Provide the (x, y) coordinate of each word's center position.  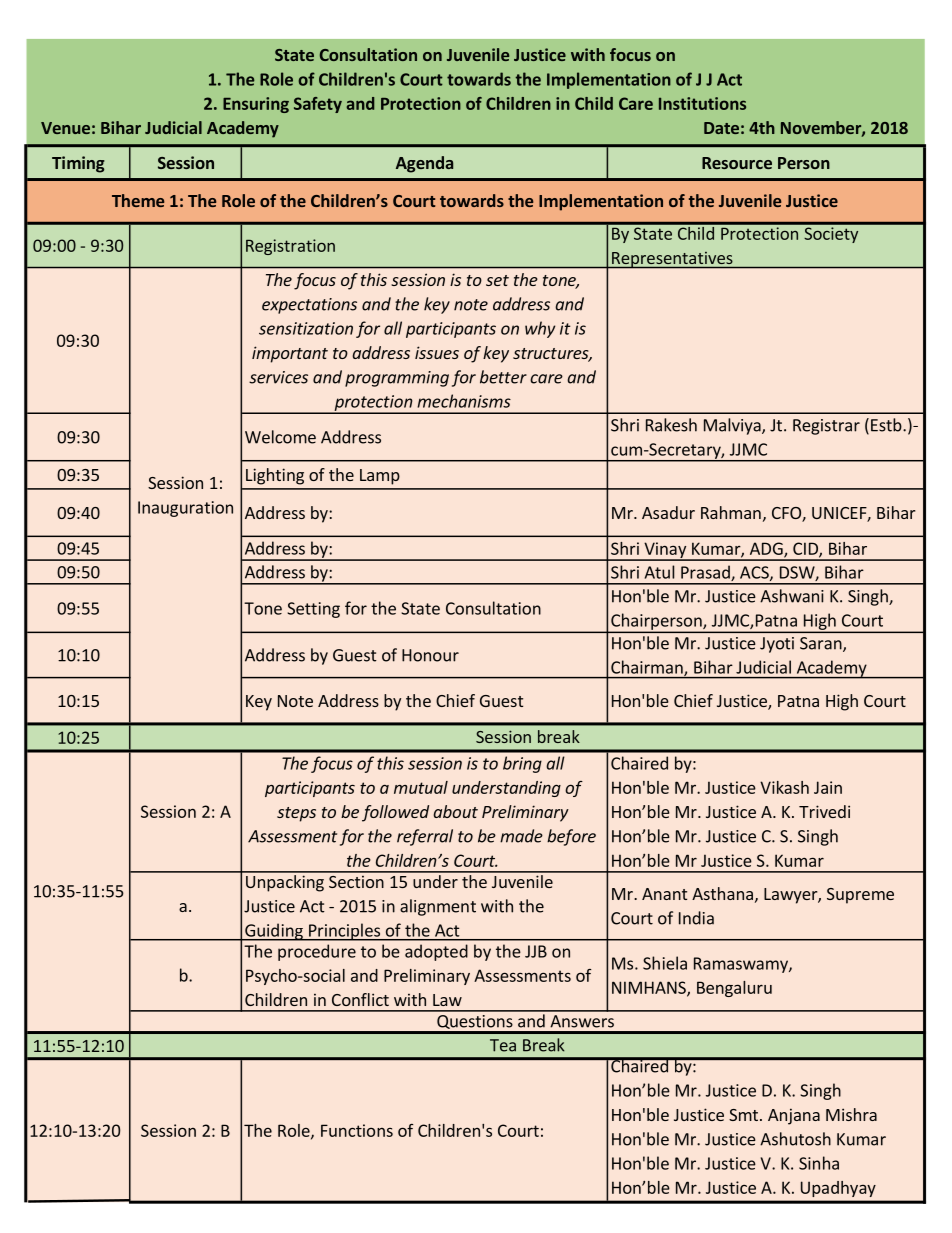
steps (296, 814)
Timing (78, 164)
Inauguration (185, 509)
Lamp (380, 477)
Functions (357, 1130)
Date (721, 128)
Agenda (424, 164)
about (455, 811)
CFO (787, 514)
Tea (503, 1045)
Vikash (784, 787)
